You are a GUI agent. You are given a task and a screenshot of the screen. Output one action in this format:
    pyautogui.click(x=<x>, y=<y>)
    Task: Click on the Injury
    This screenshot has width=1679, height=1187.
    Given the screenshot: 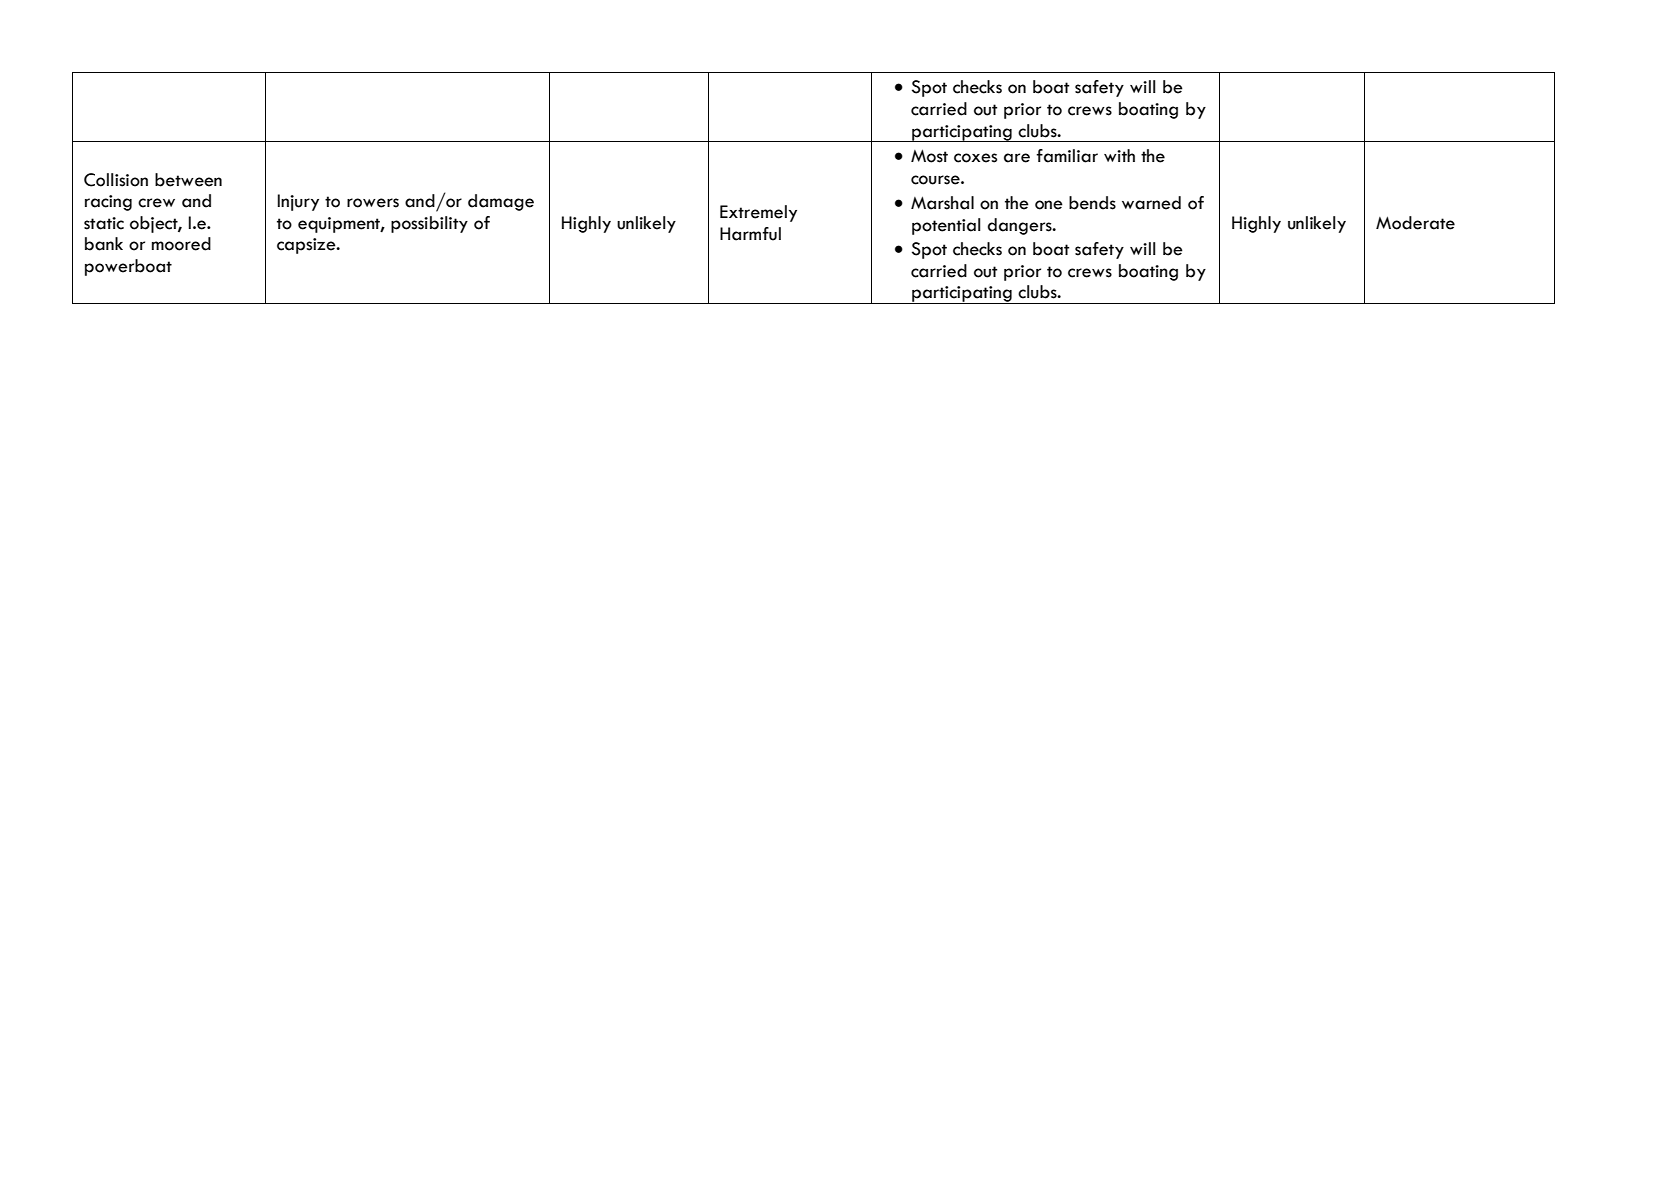 What is the action you would take?
    pyautogui.click(x=298, y=202)
